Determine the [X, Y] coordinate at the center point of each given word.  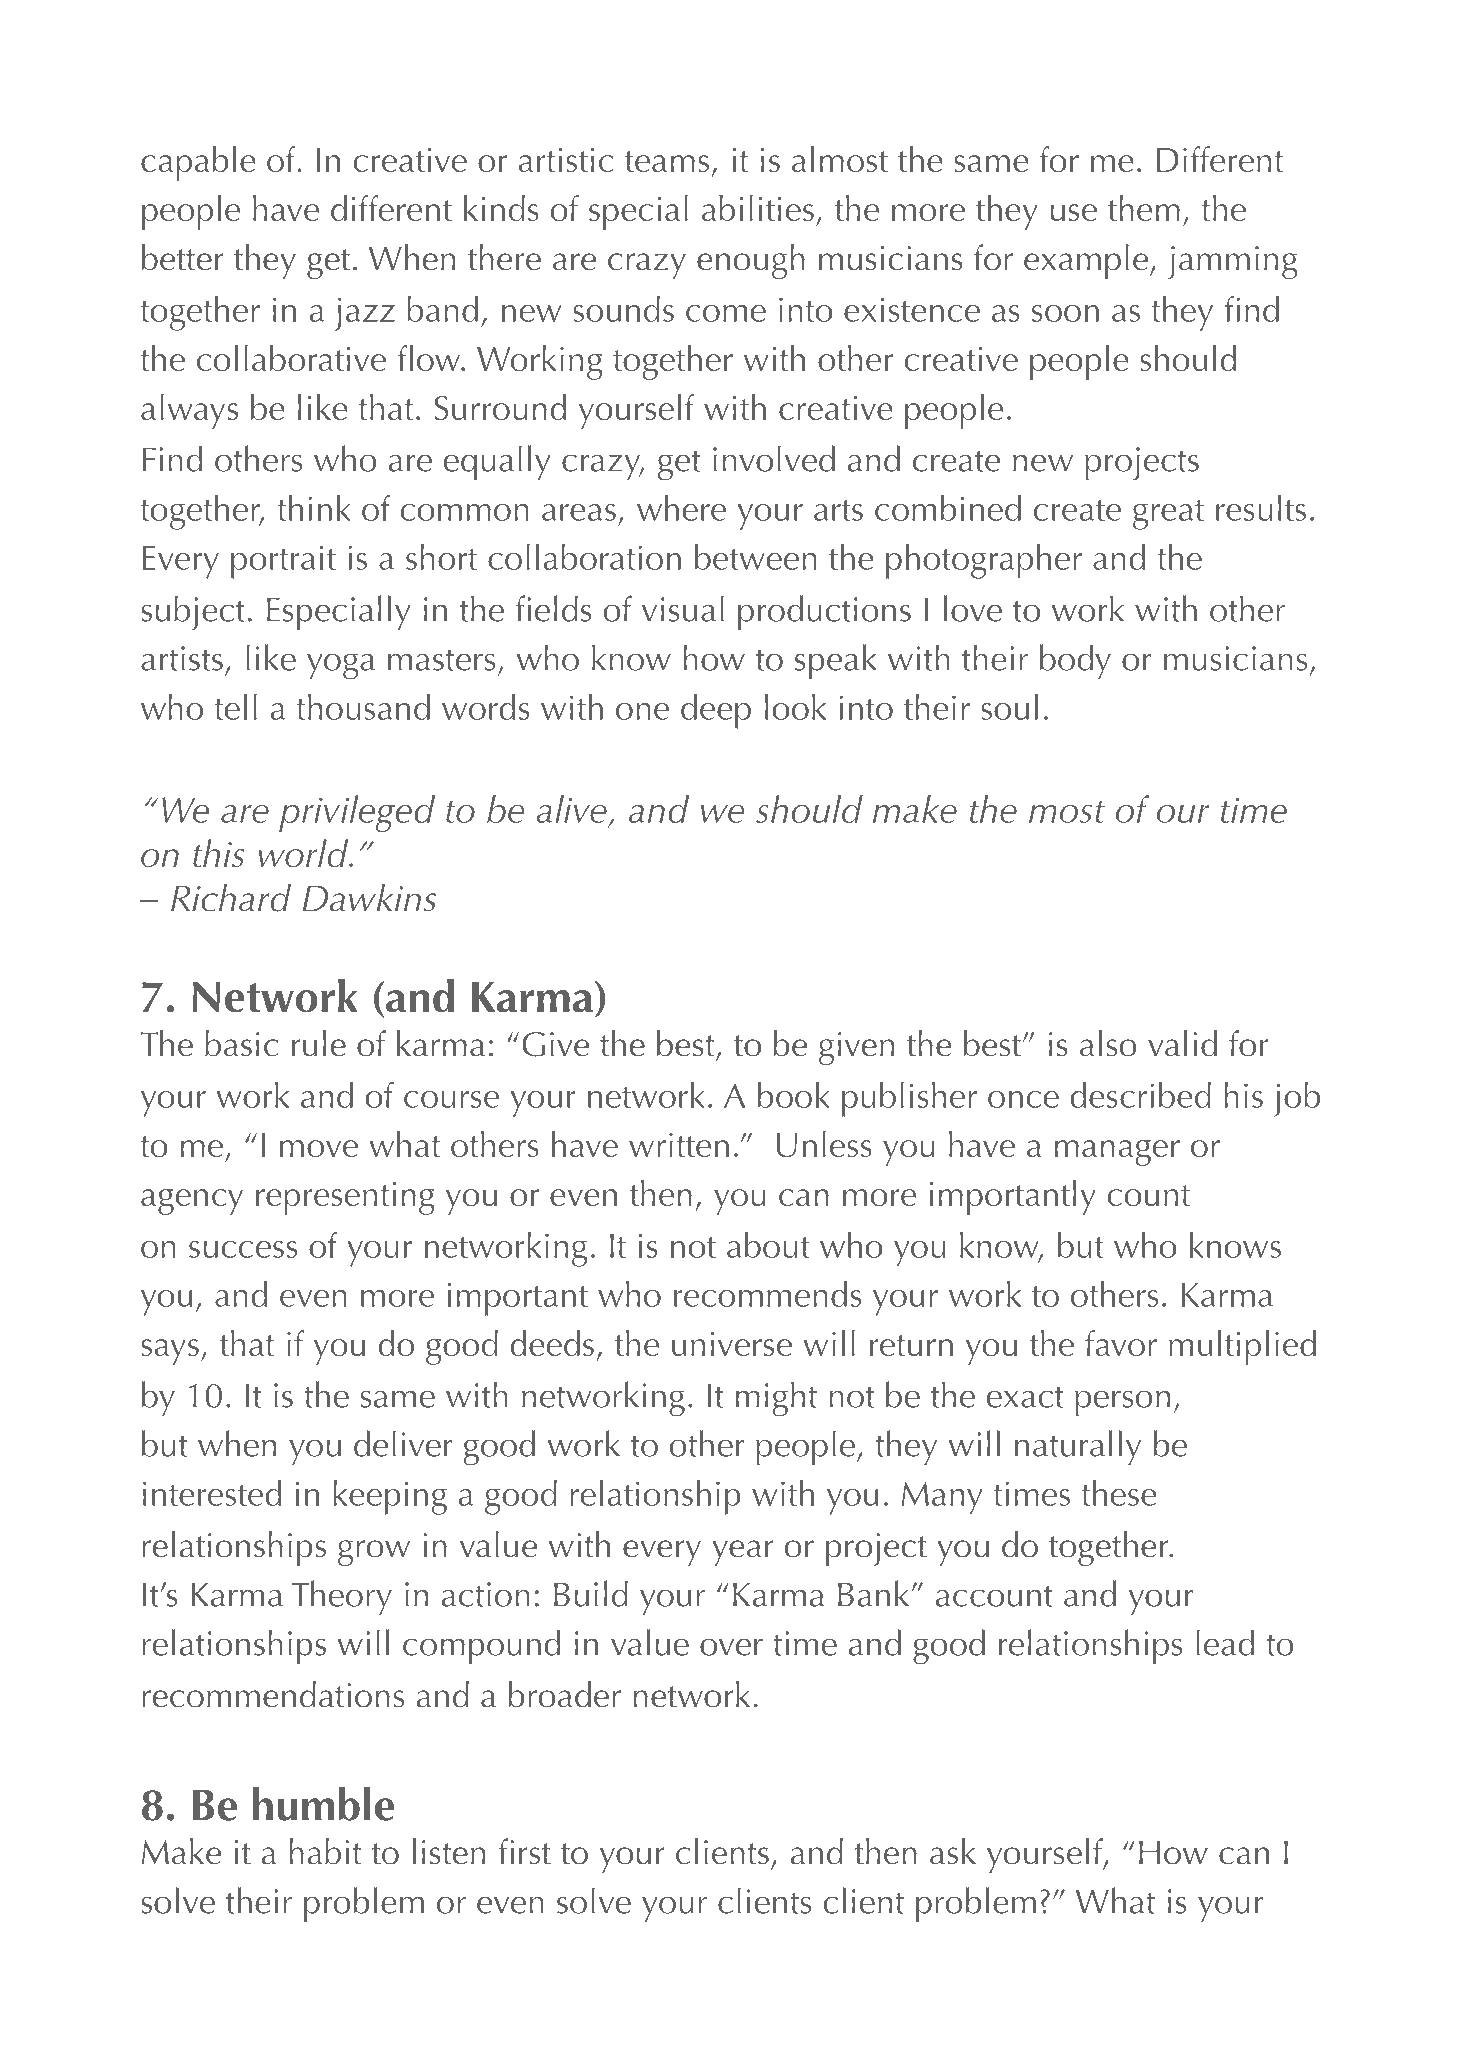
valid [1182, 1043]
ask [953, 1851]
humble [323, 1804]
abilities [758, 208]
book [794, 1095]
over [731, 1647]
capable [198, 163]
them [1144, 208]
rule [319, 1043]
